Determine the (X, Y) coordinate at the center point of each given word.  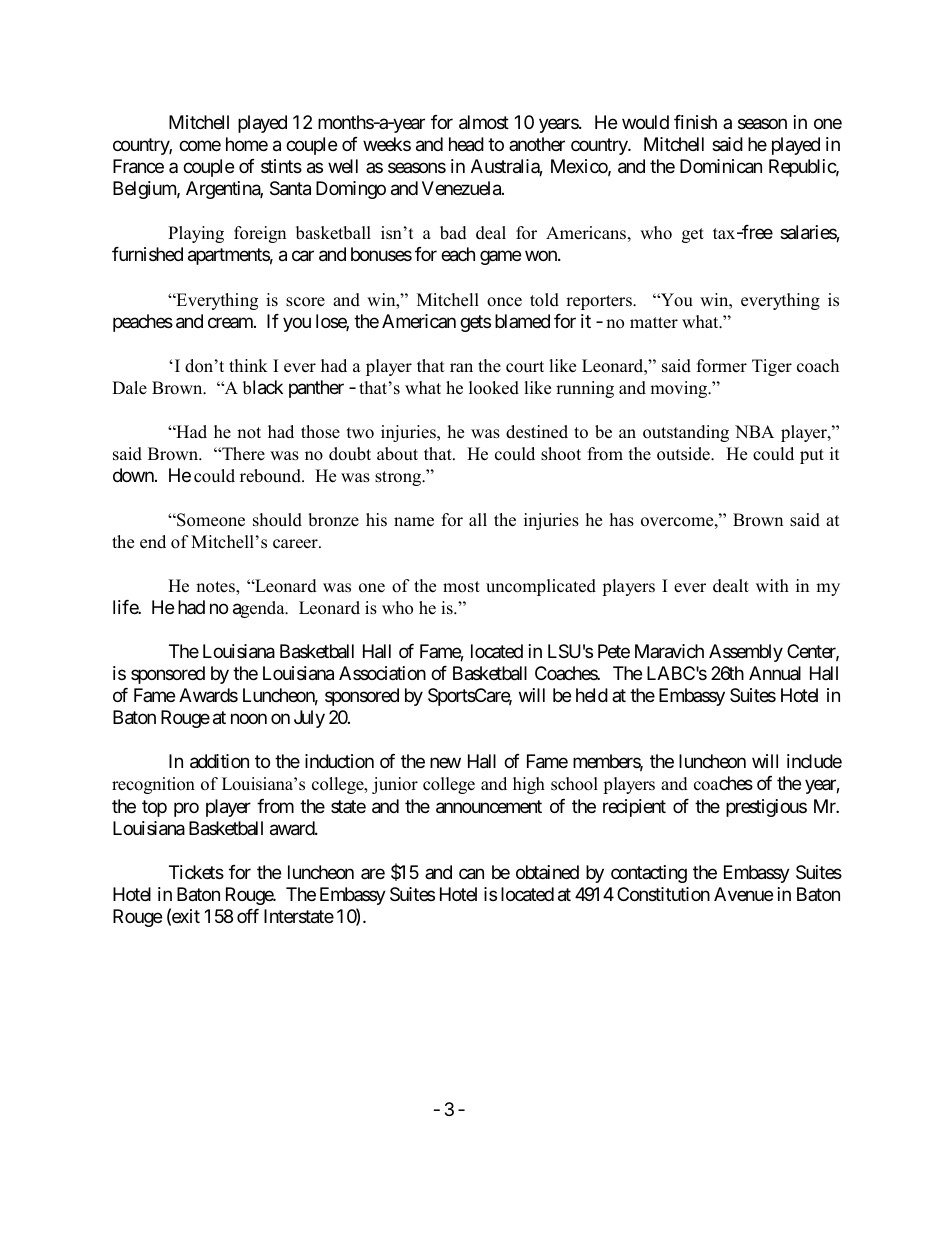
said (727, 144)
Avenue (743, 894)
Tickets (196, 872)
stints (281, 166)
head (466, 144)
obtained (547, 872)
